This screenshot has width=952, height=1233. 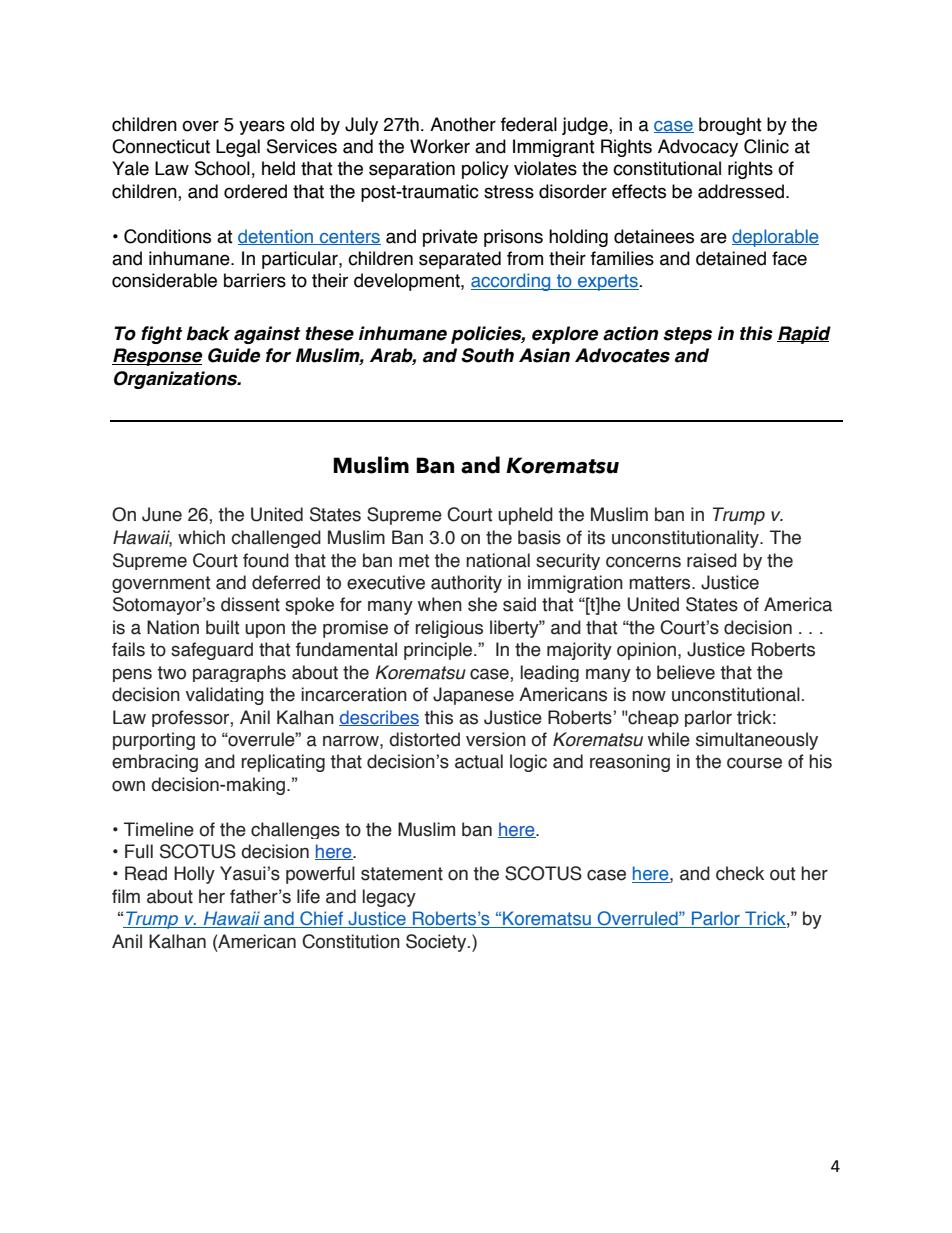 What do you see at coordinates (440, 146) in the screenshot?
I see `Worker` at bounding box center [440, 146].
